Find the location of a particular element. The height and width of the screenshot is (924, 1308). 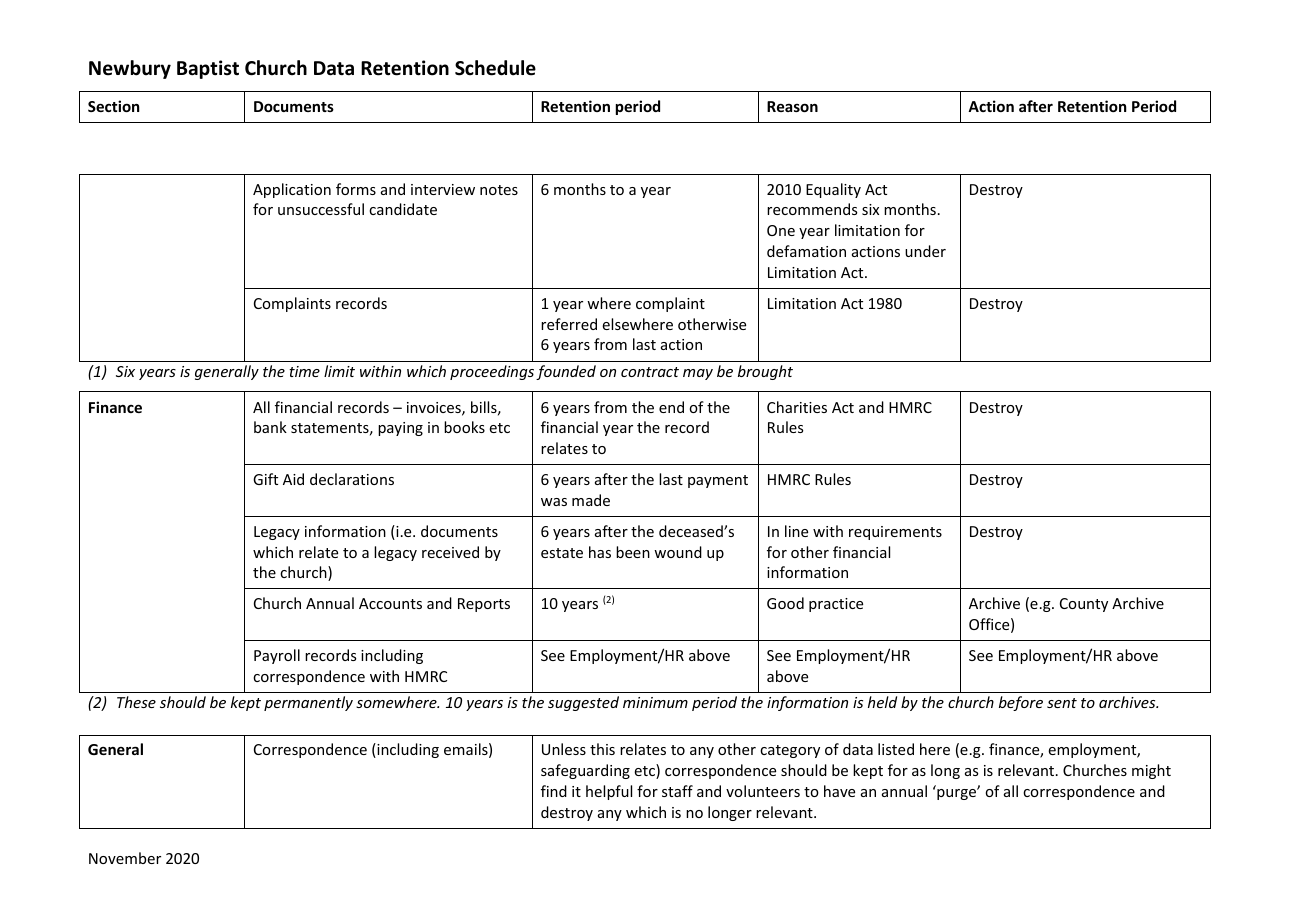

payment is located at coordinates (718, 481).
